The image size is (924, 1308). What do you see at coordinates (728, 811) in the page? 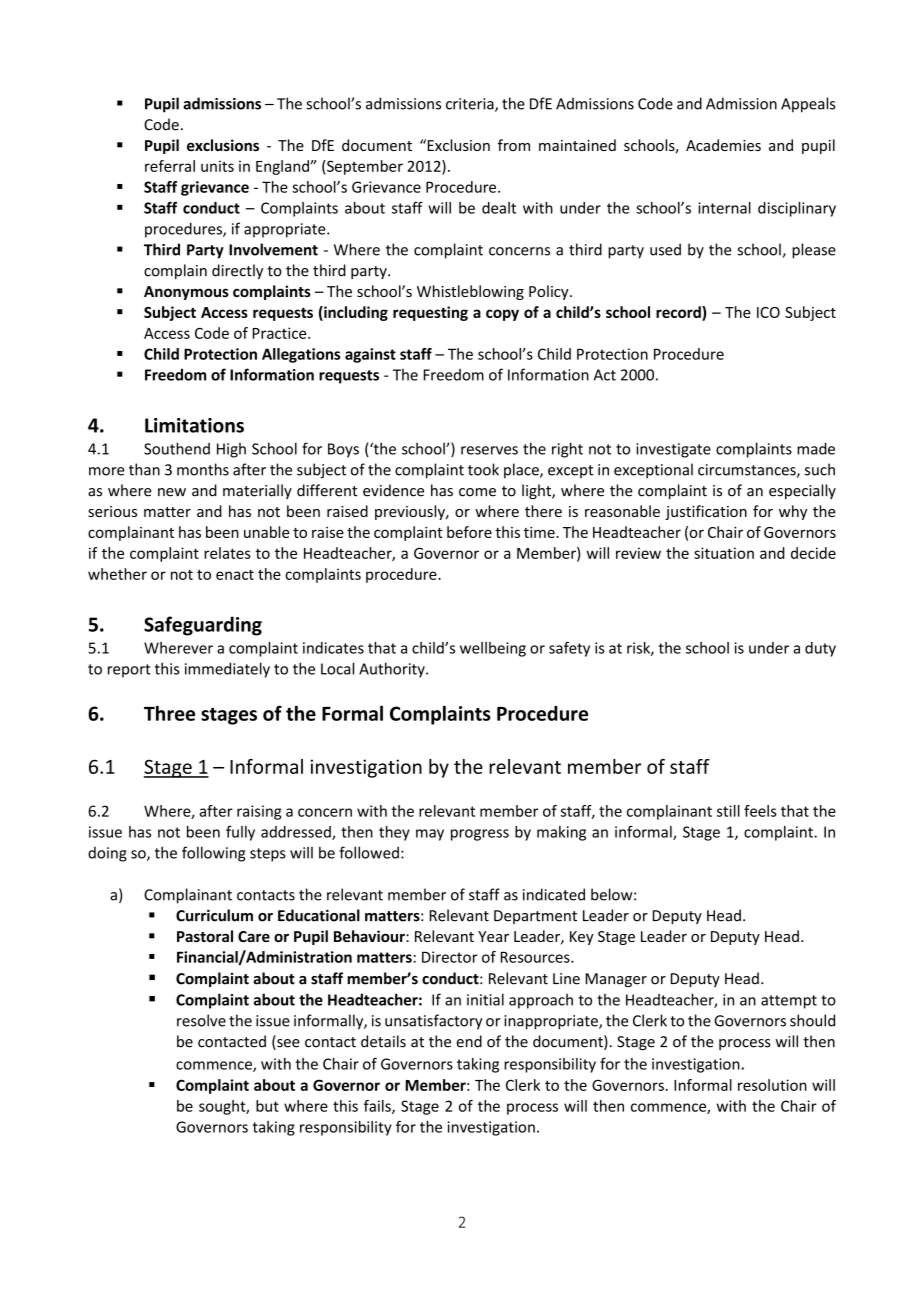
I see `still` at bounding box center [728, 811].
